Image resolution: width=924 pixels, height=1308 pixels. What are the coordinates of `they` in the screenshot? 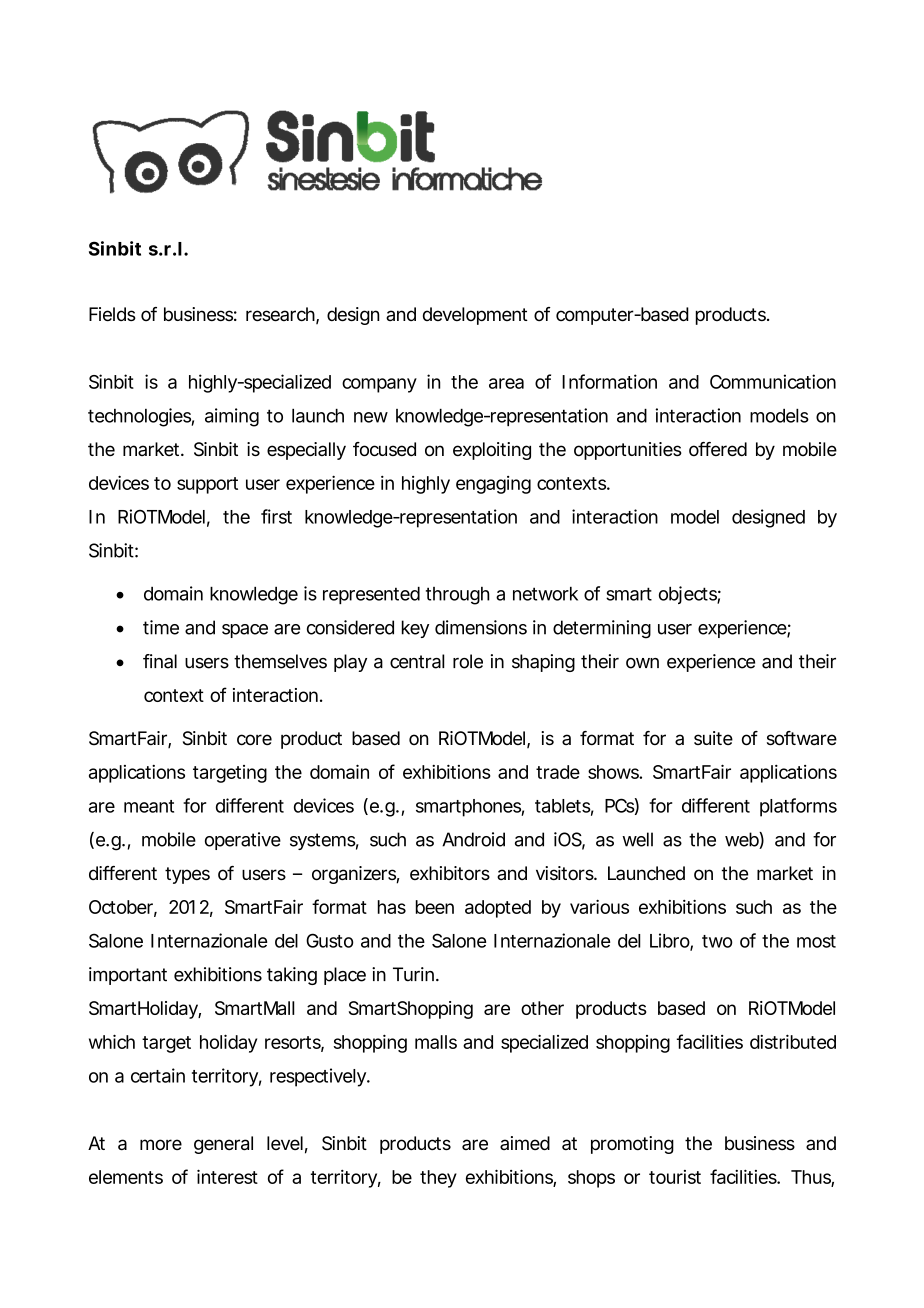 It's located at (438, 1179).
